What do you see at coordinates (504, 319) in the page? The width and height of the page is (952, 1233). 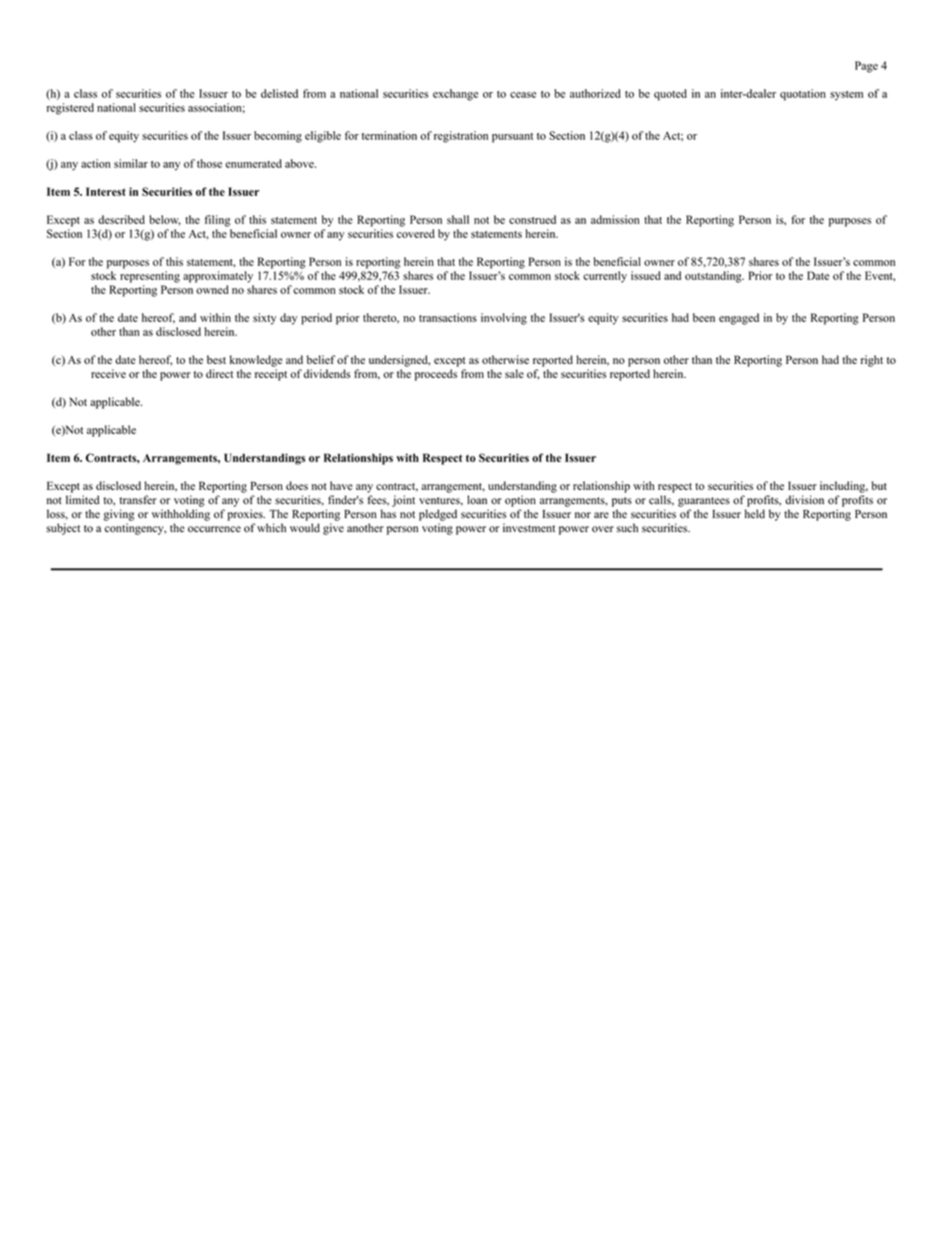 I see `involving` at bounding box center [504, 319].
